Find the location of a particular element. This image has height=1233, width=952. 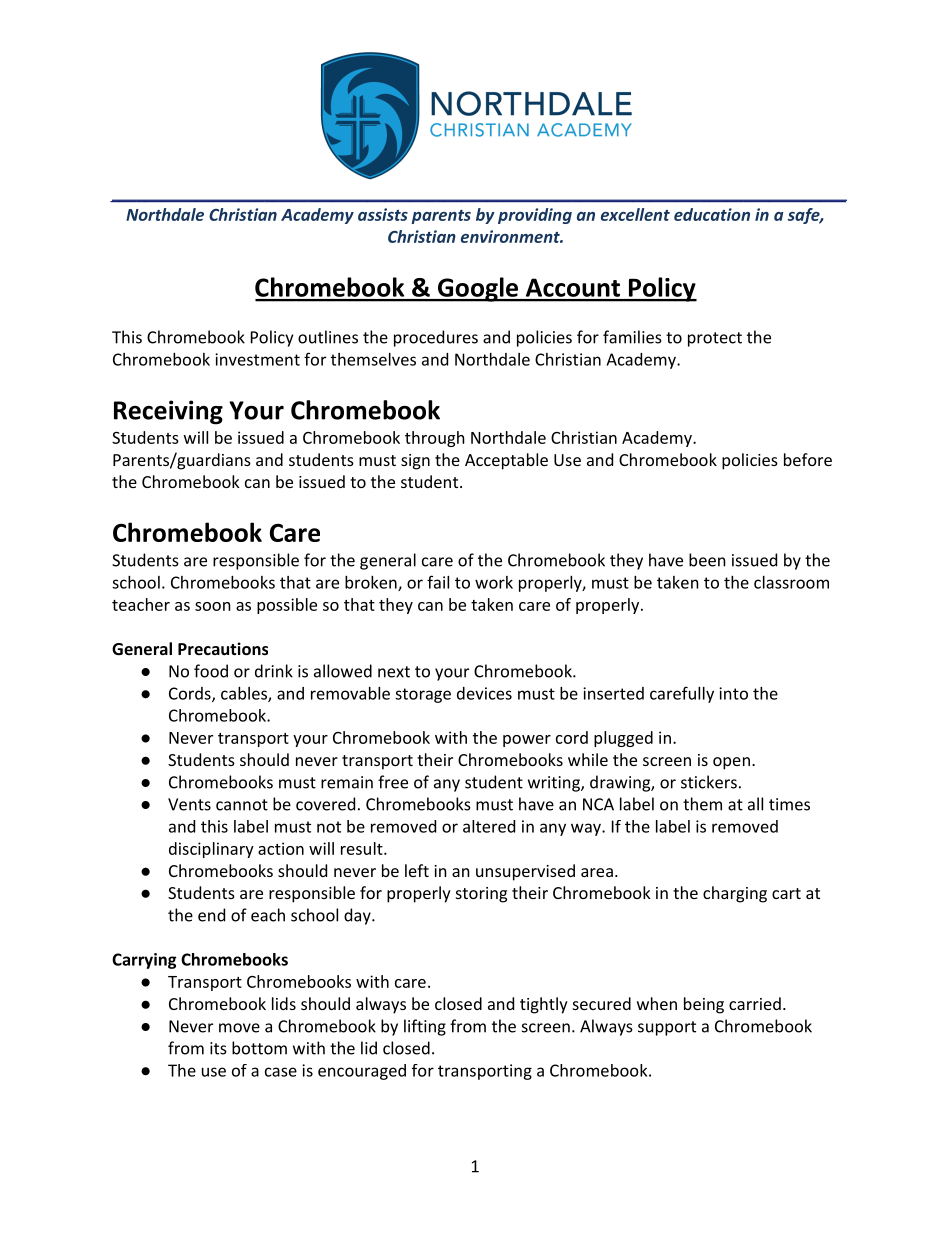

soon is located at coordinates (213, 606).
